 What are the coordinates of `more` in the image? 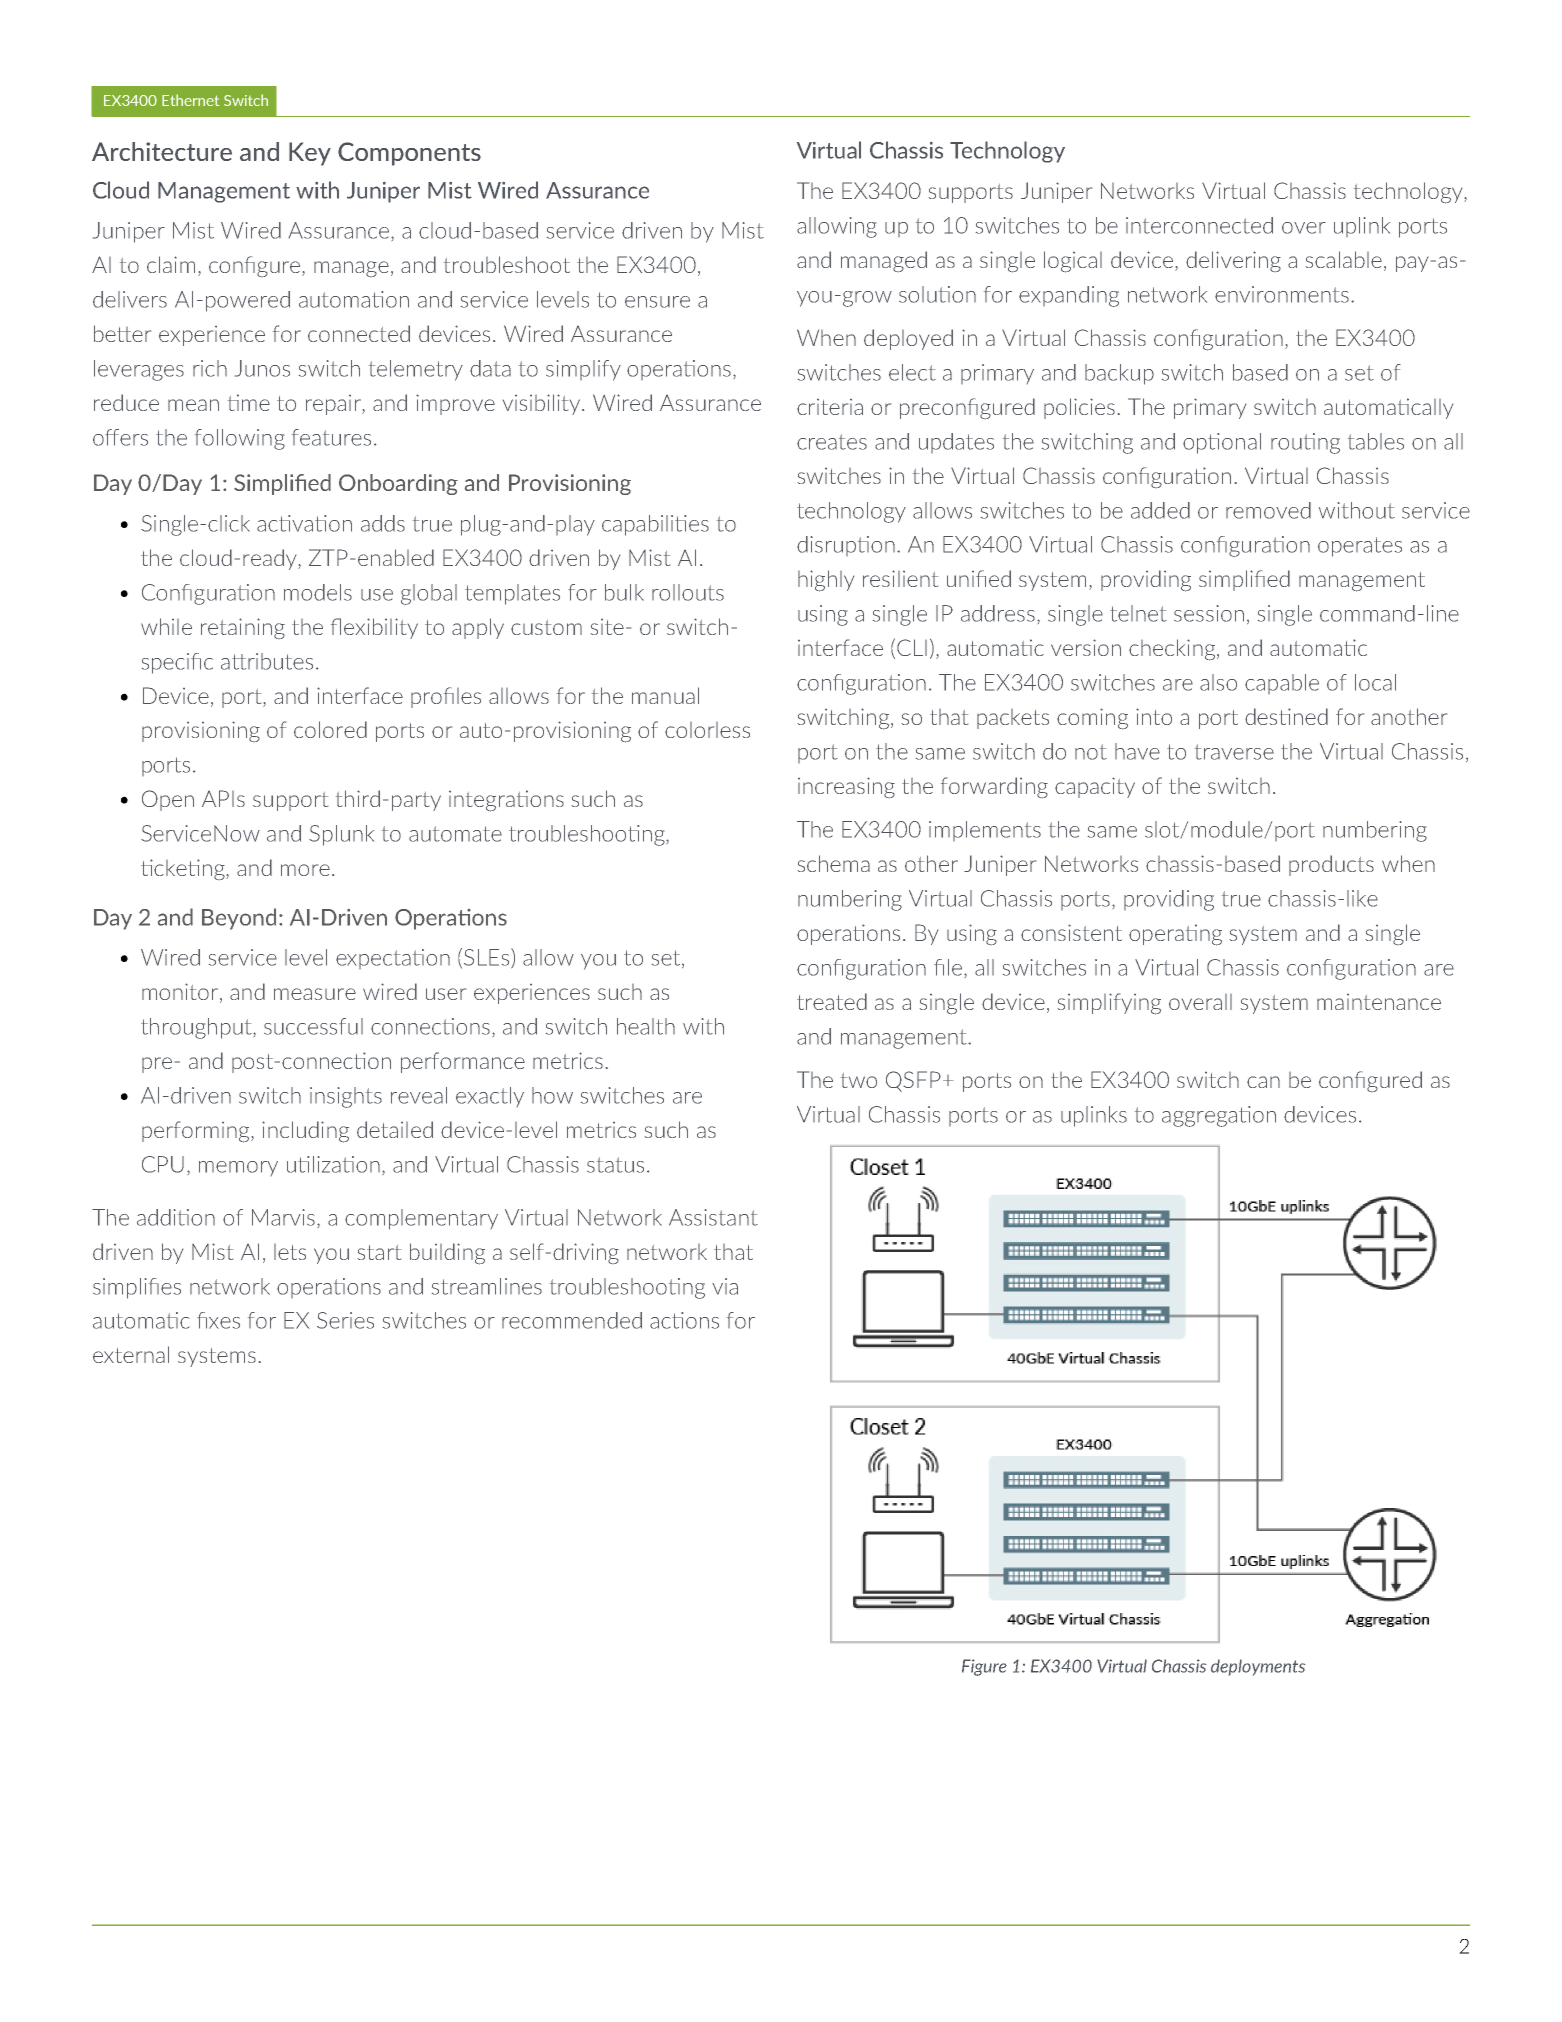 It's located at (305, 870).
